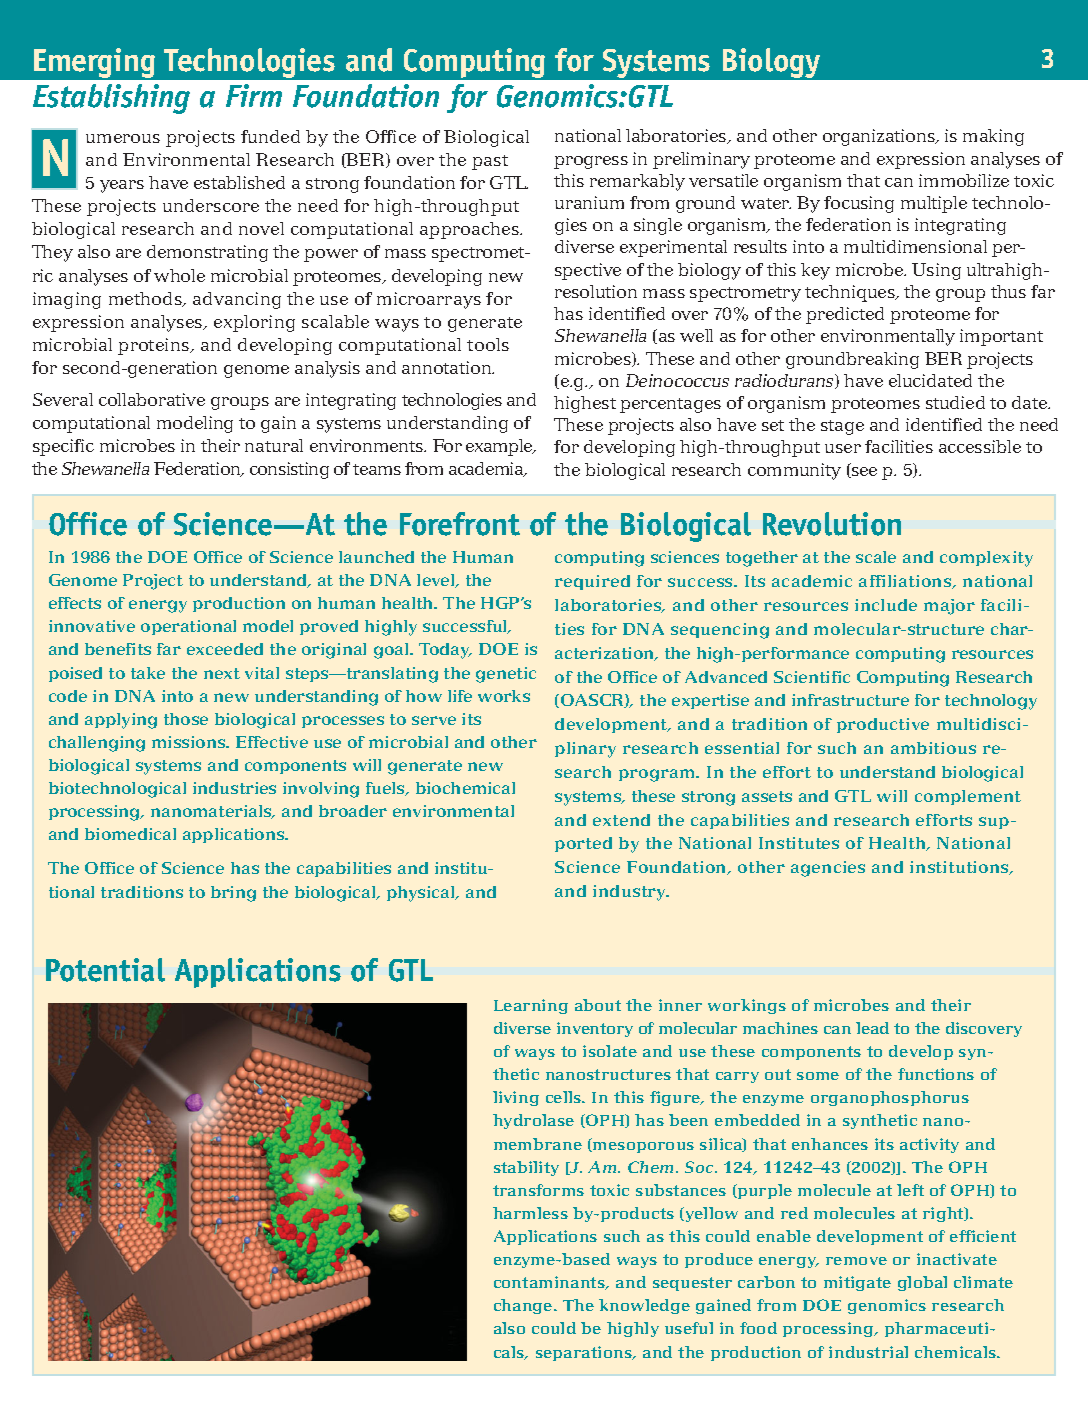  What do you see at coordinates (524, 1306) in the screenshot?
I see `change` at bounding box center [524, 1306].
